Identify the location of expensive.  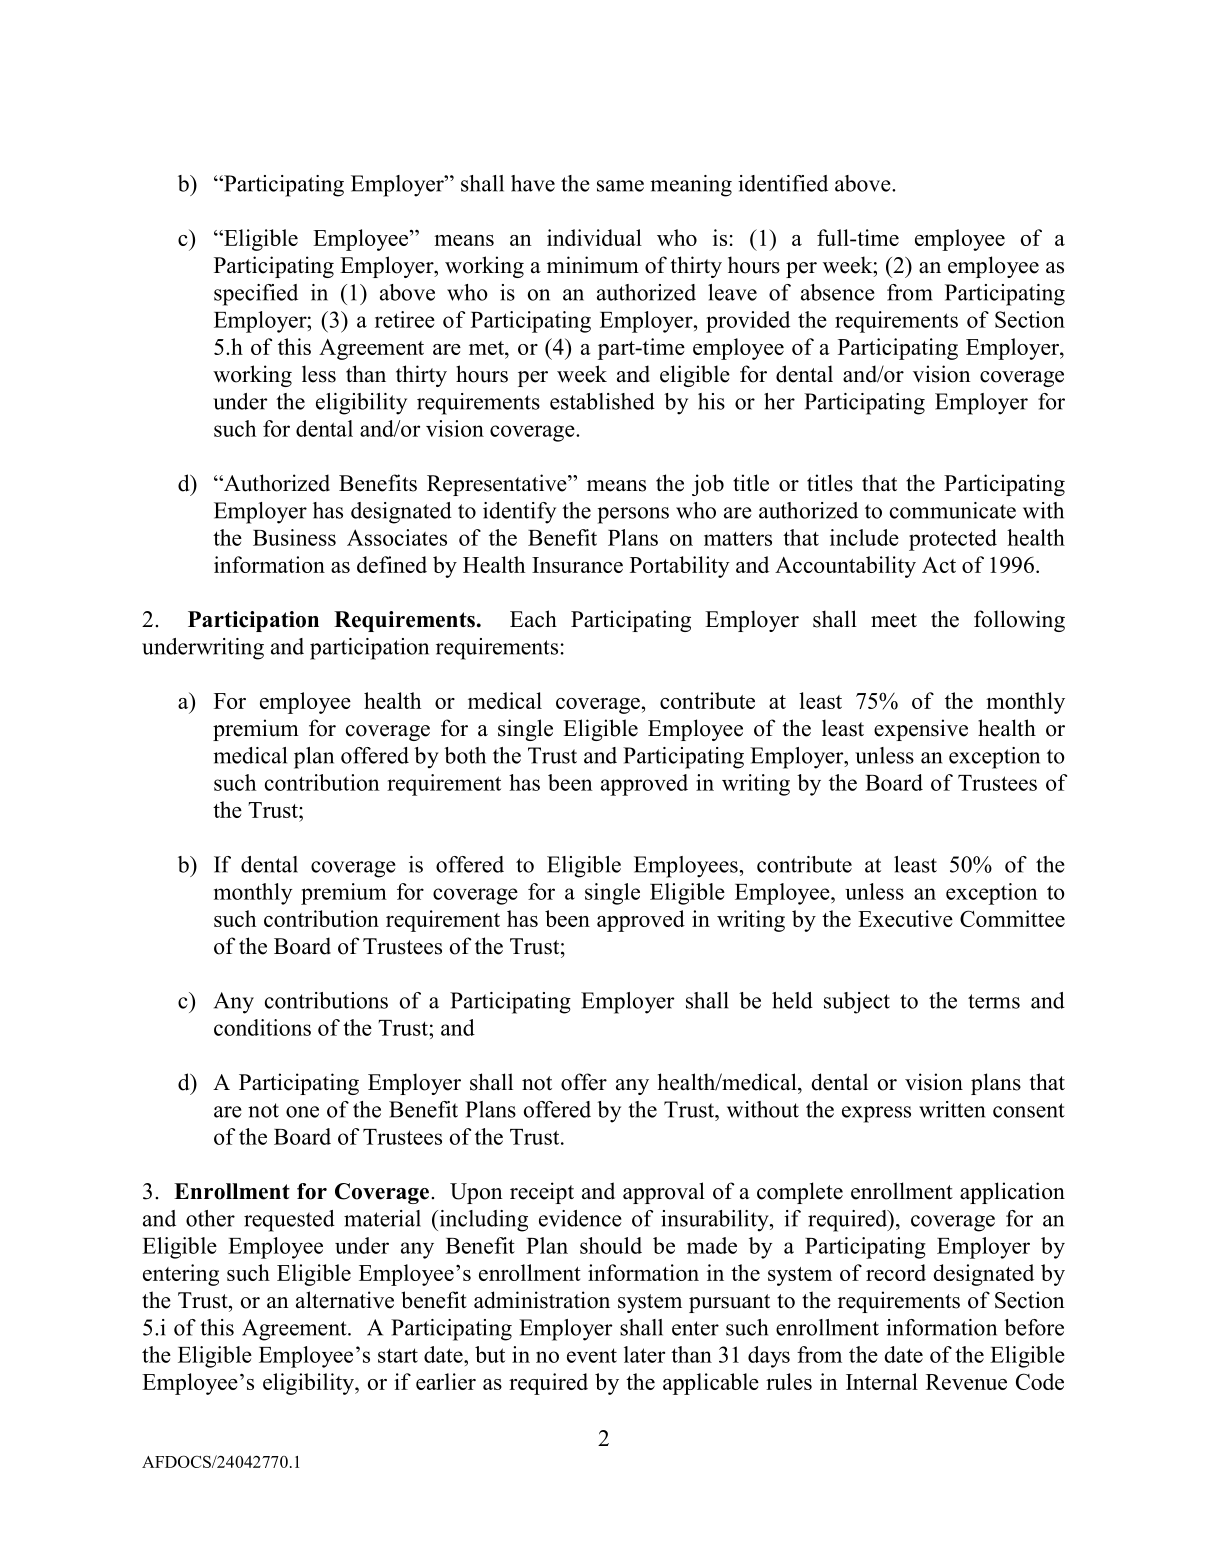
(921, 730).
